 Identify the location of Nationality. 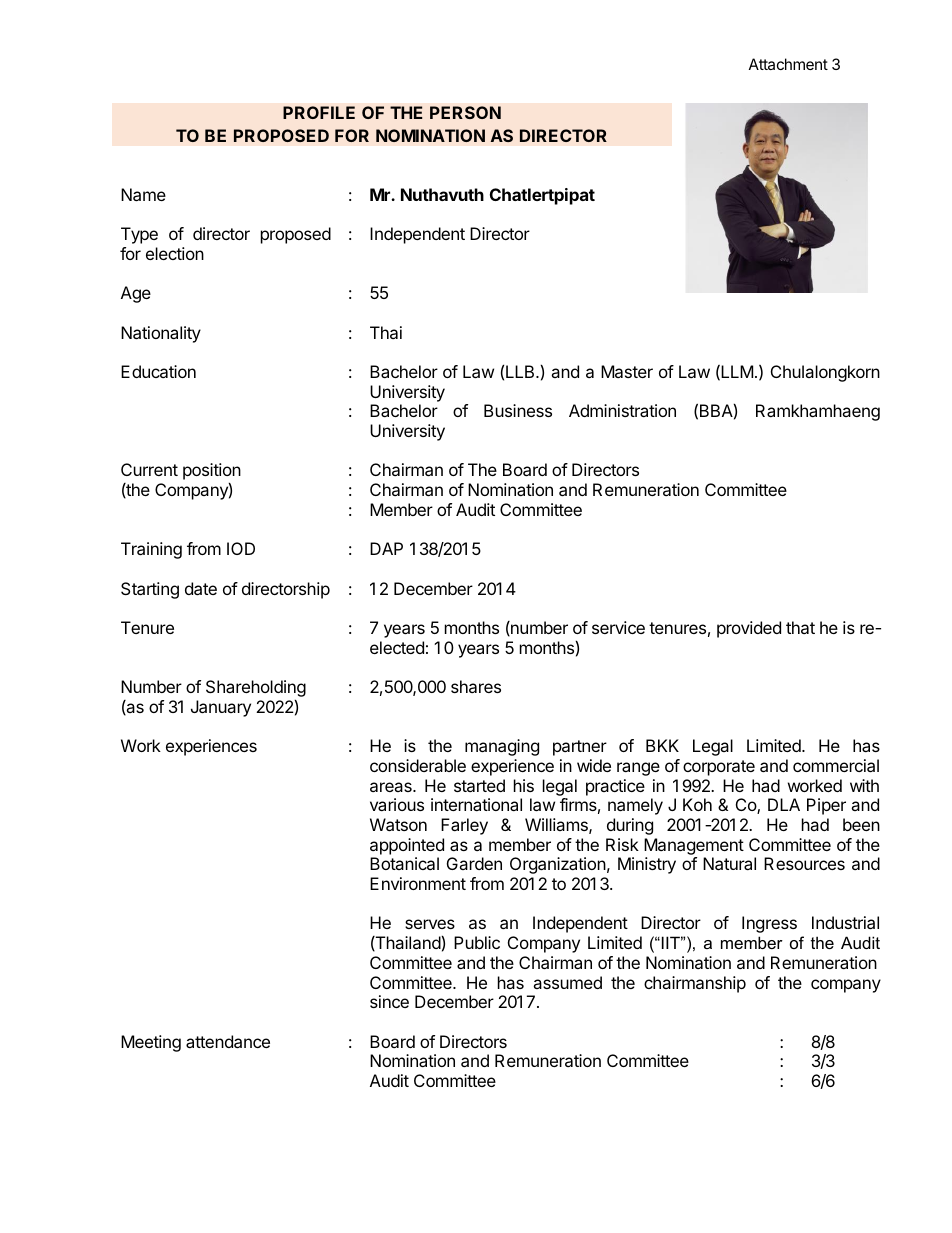
(161, 334).
